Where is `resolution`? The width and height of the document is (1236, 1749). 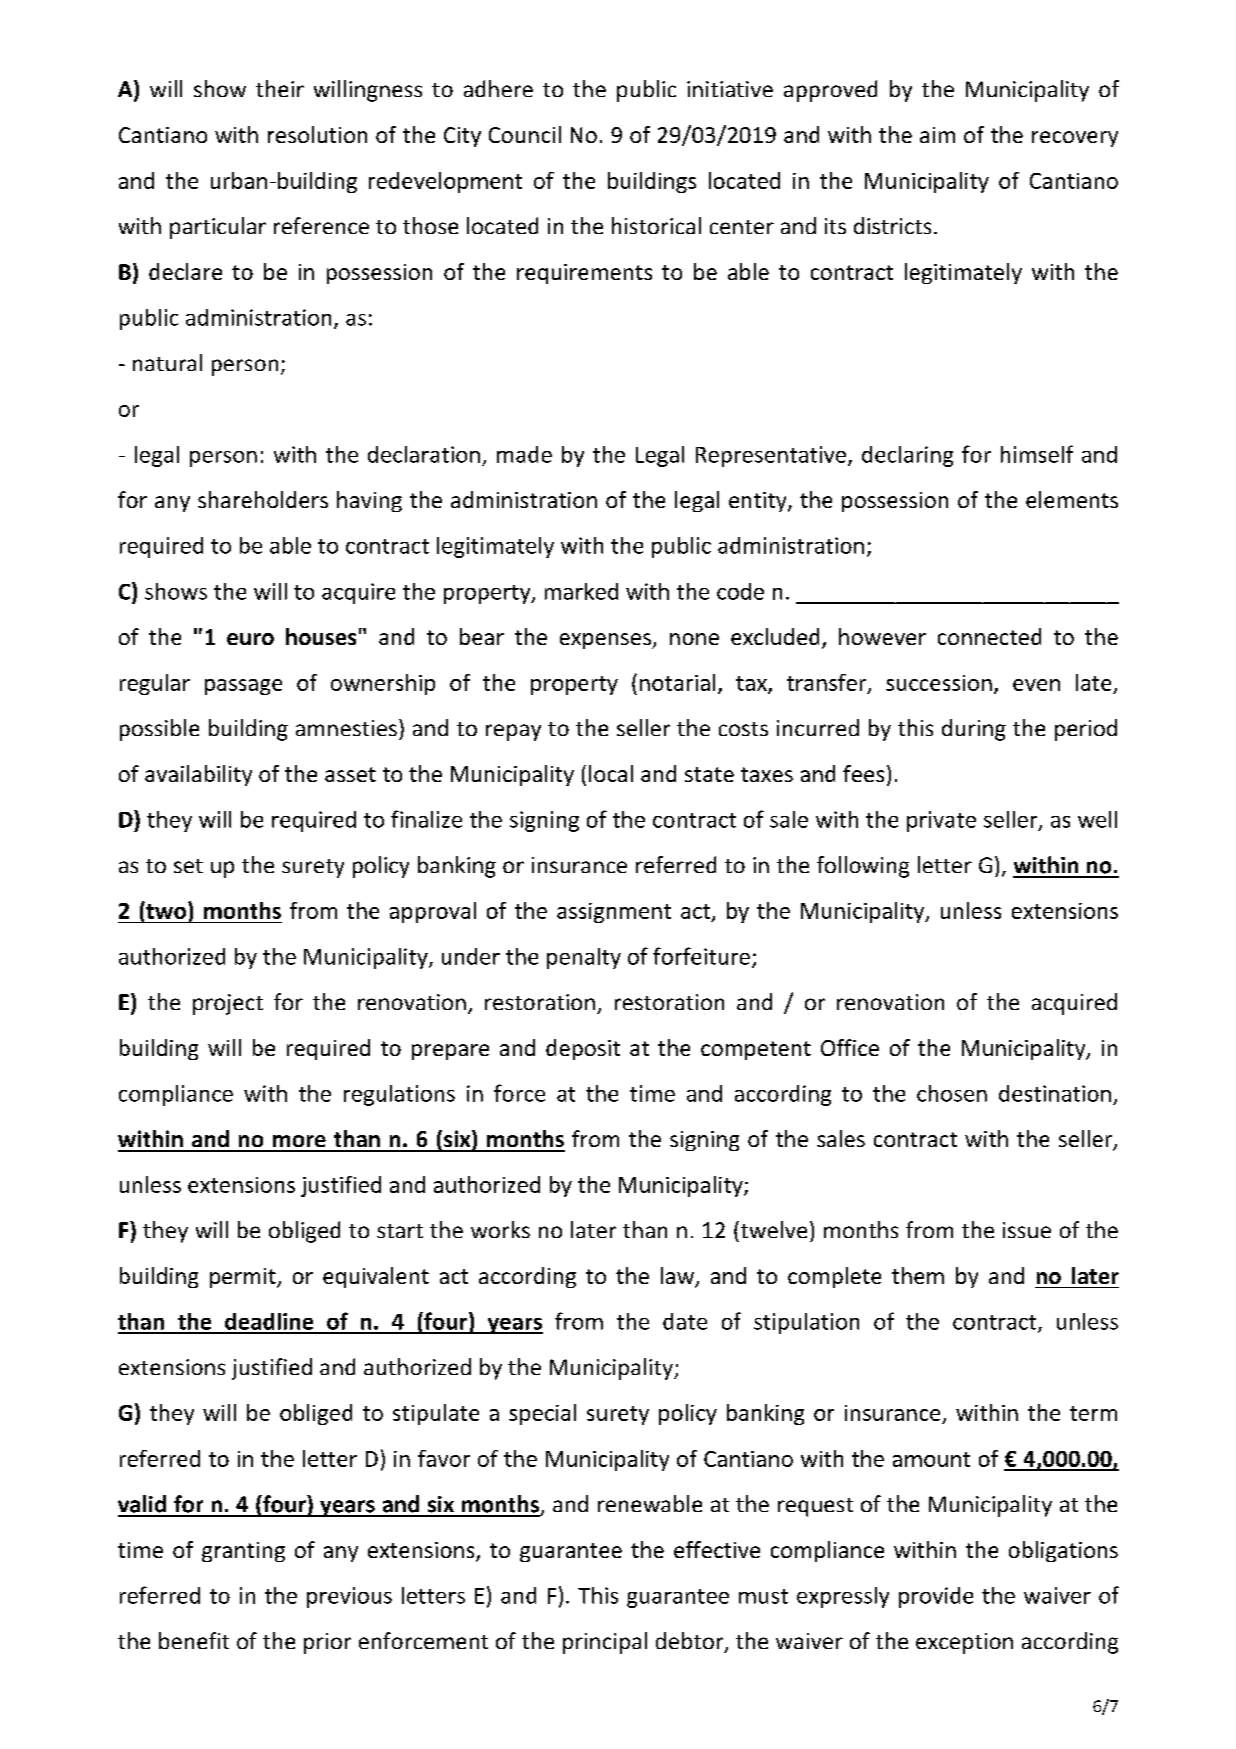
resolution is located at coordinates (317, 134).
